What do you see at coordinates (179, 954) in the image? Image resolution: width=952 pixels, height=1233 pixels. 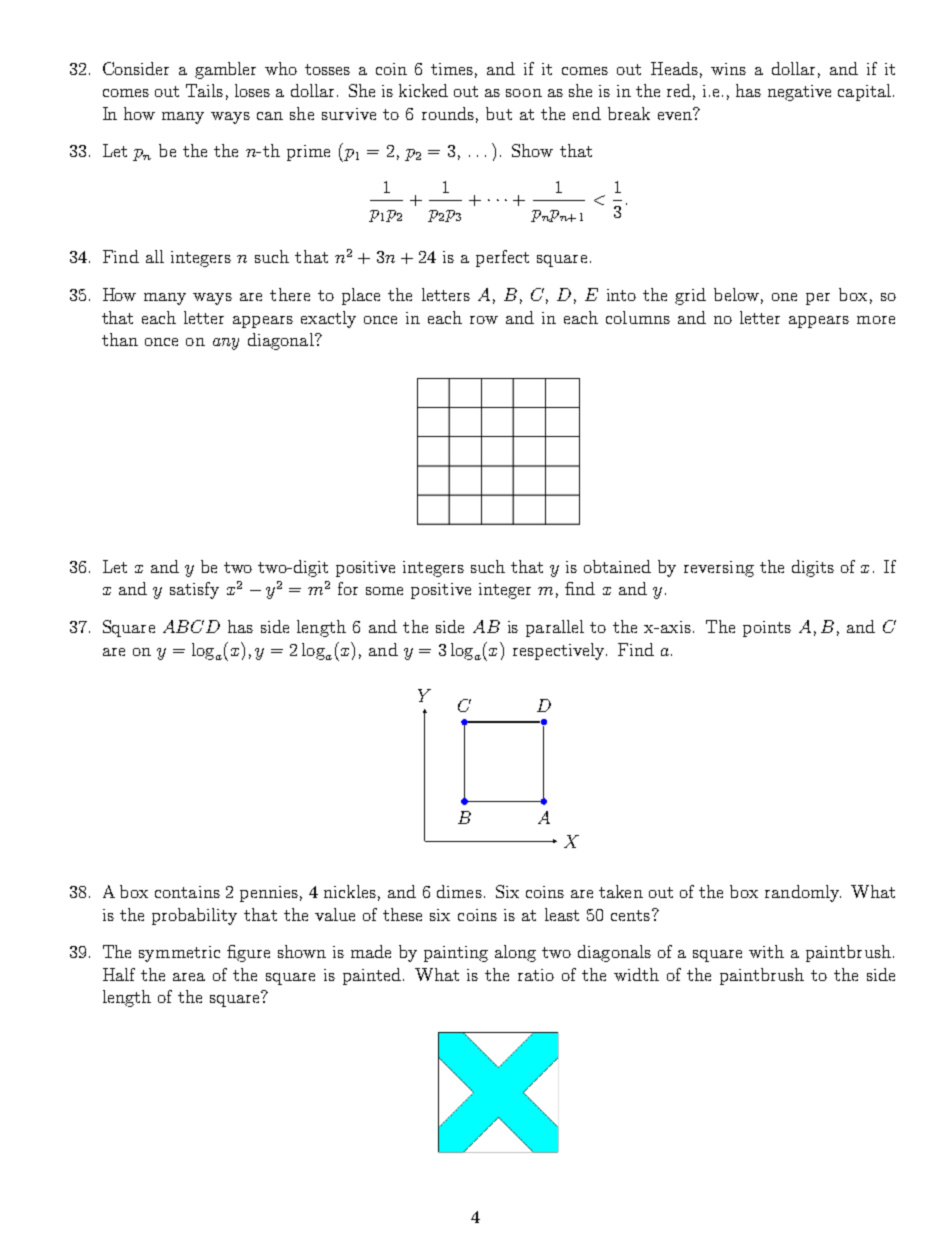 I see `symmetric` at bounding box center [179, 954].
